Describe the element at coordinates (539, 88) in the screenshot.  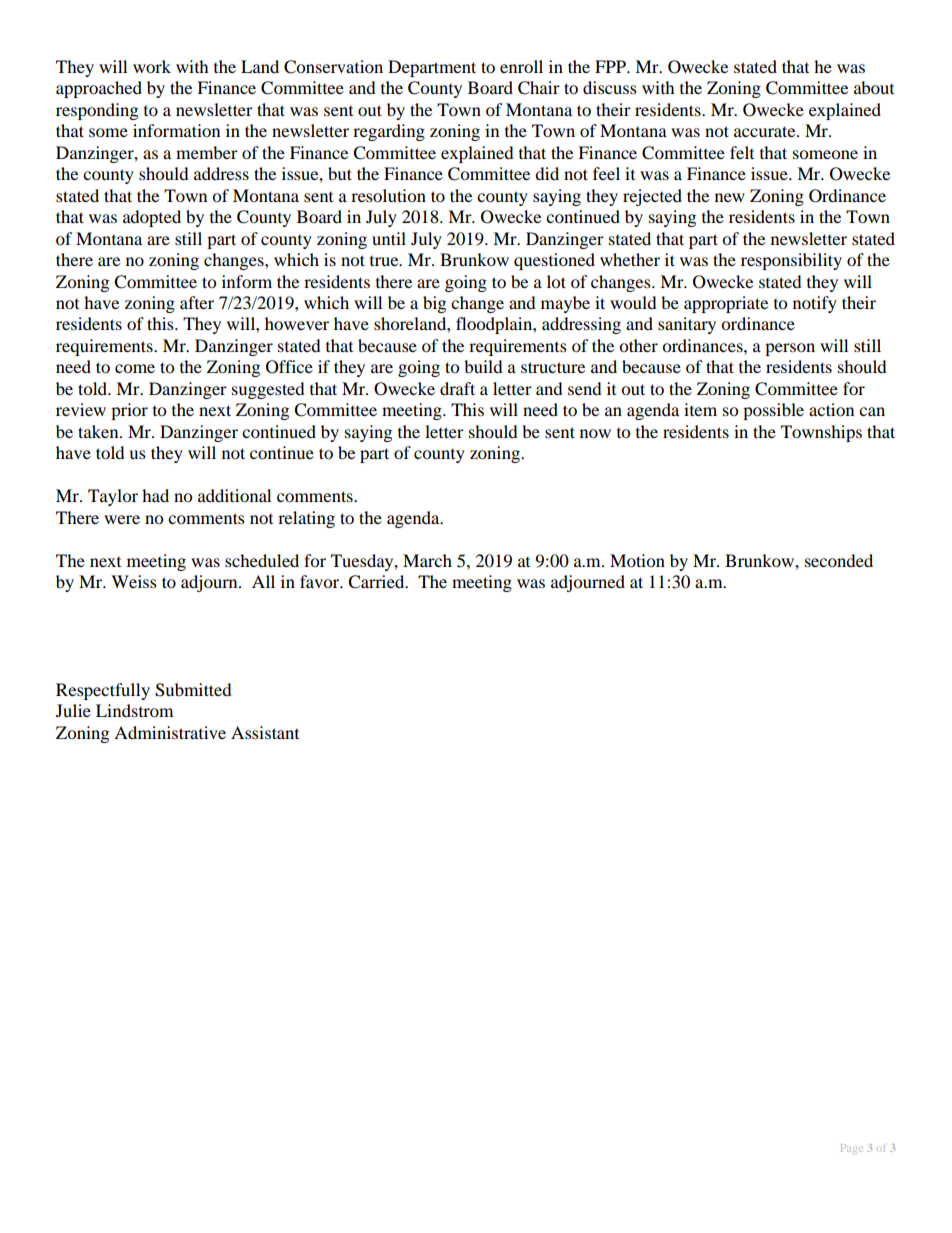
I see `Chair` at that location.
